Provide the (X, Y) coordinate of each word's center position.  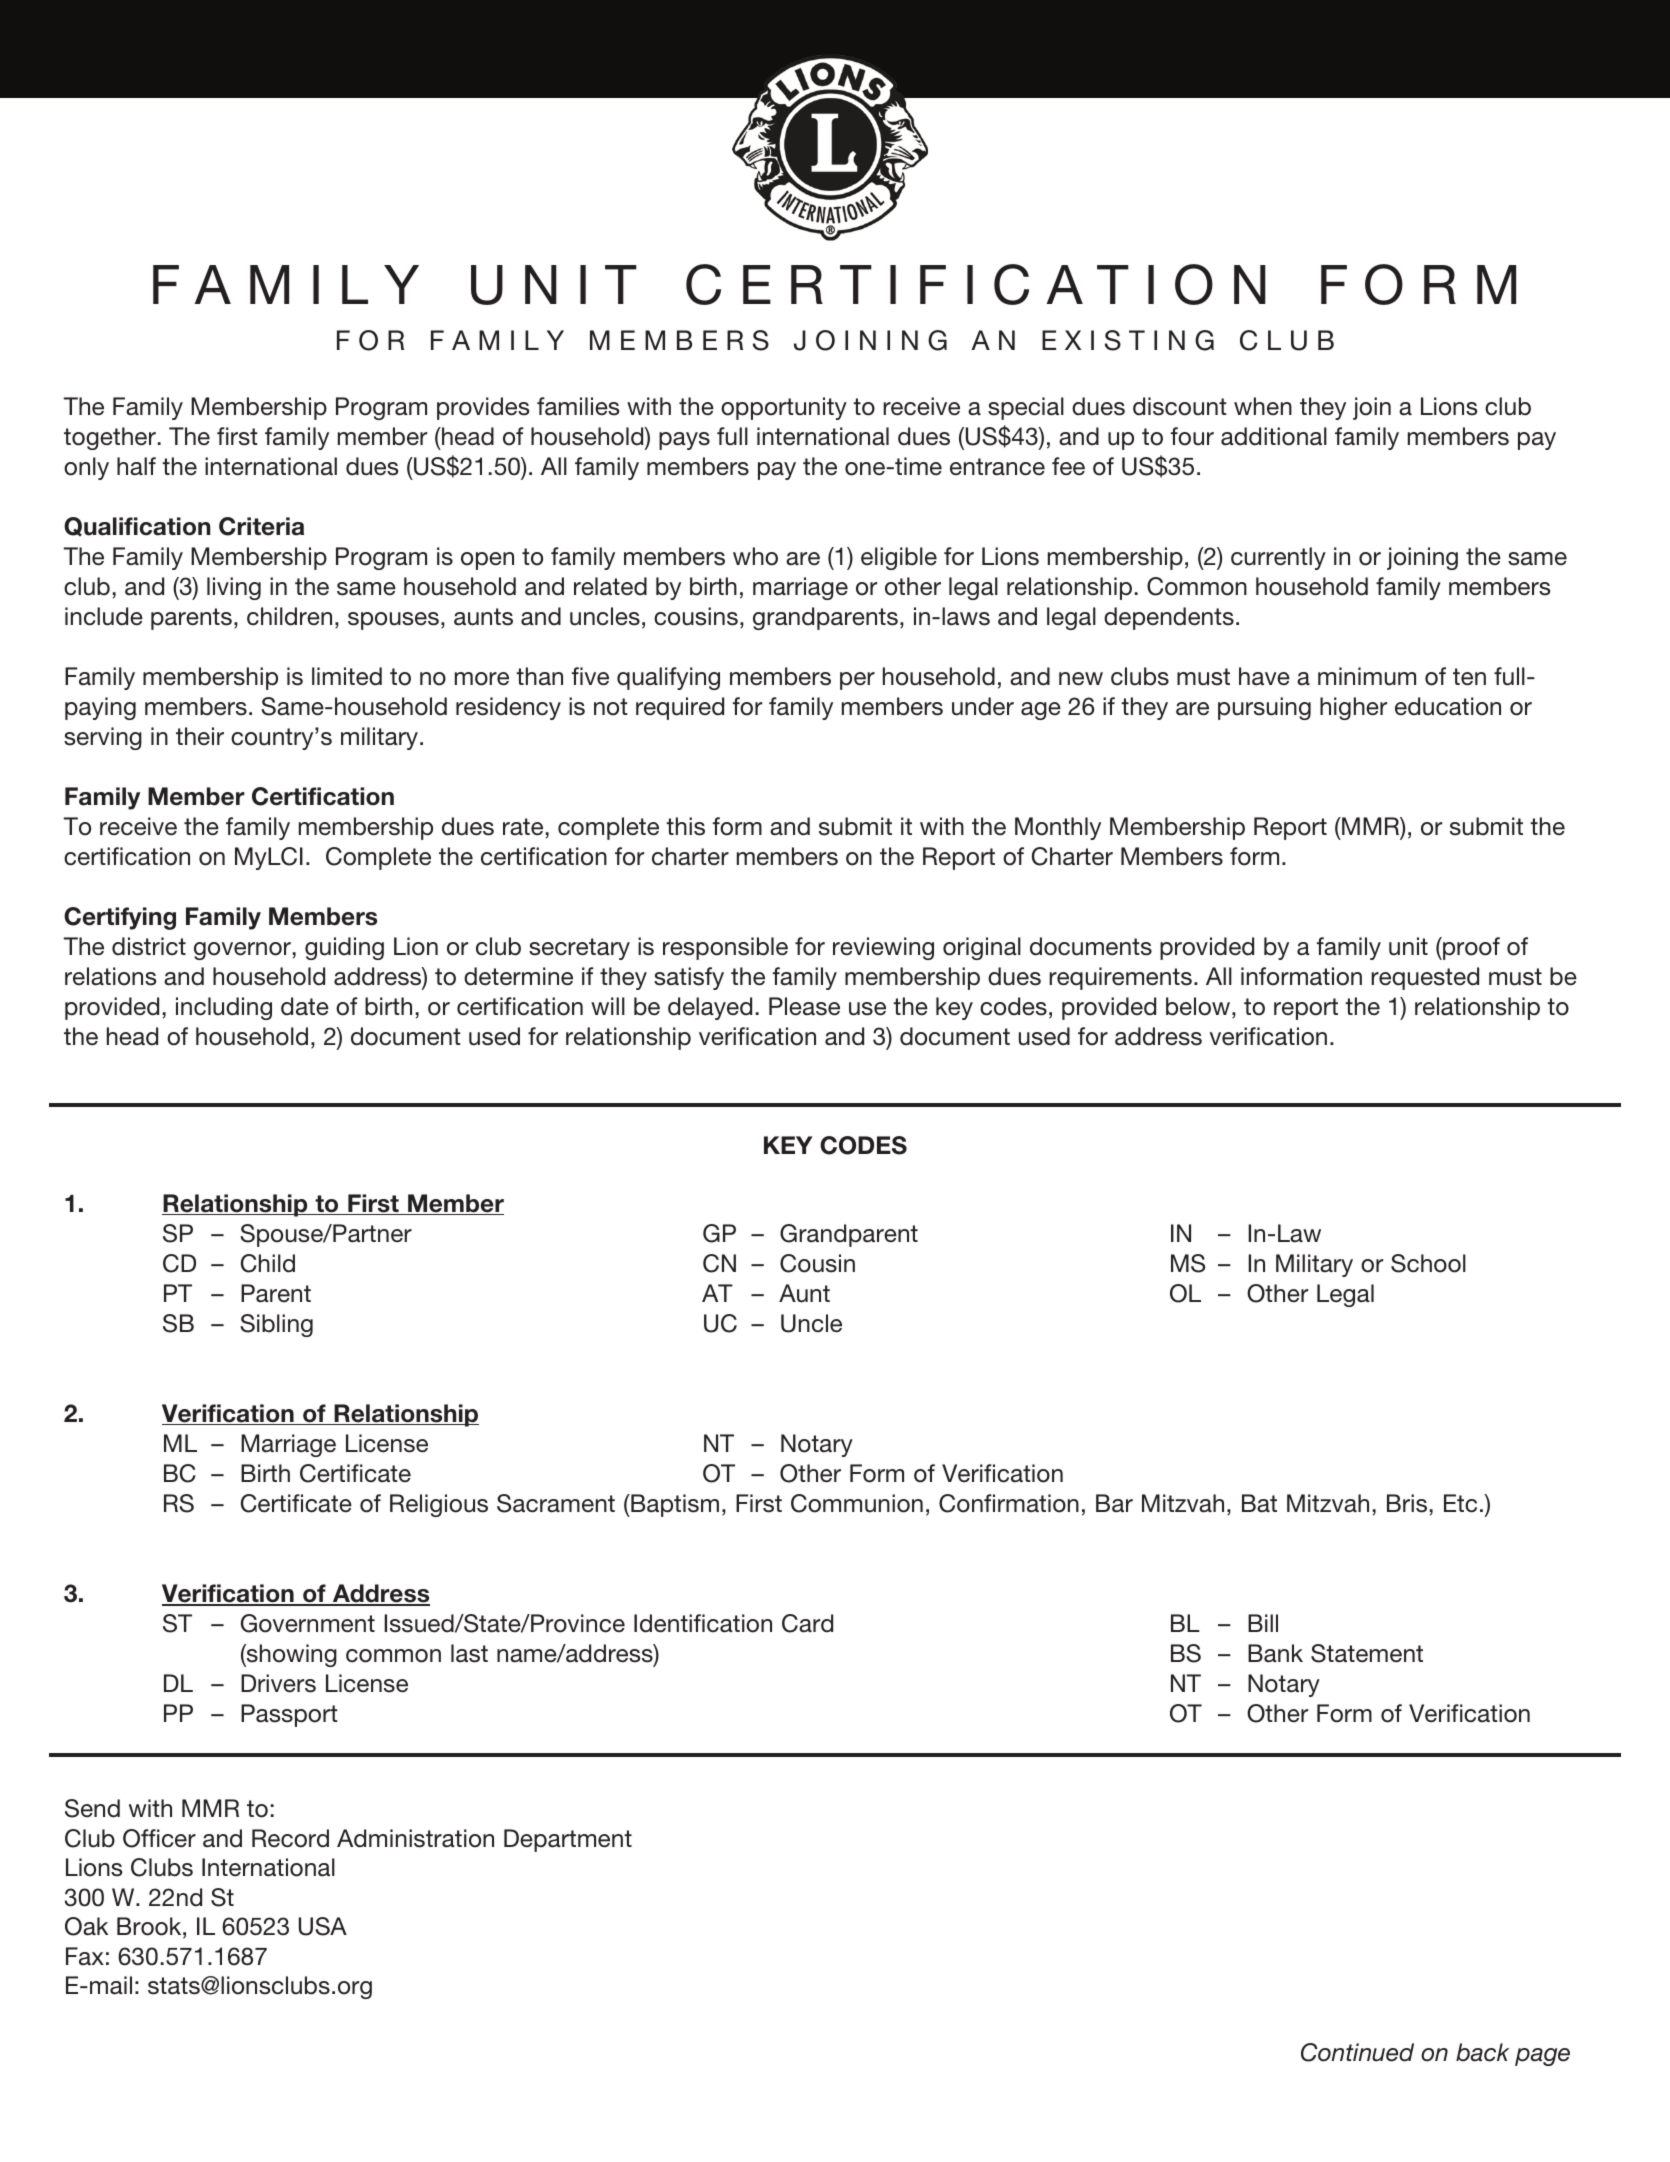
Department (568, 1840)
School (1428, 1263)
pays (684, 441)
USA (323, 1926)
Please (804, 1006)
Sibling (276, 1325)
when (1263, 406)
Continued (1357, 2052)
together (110, 438)
